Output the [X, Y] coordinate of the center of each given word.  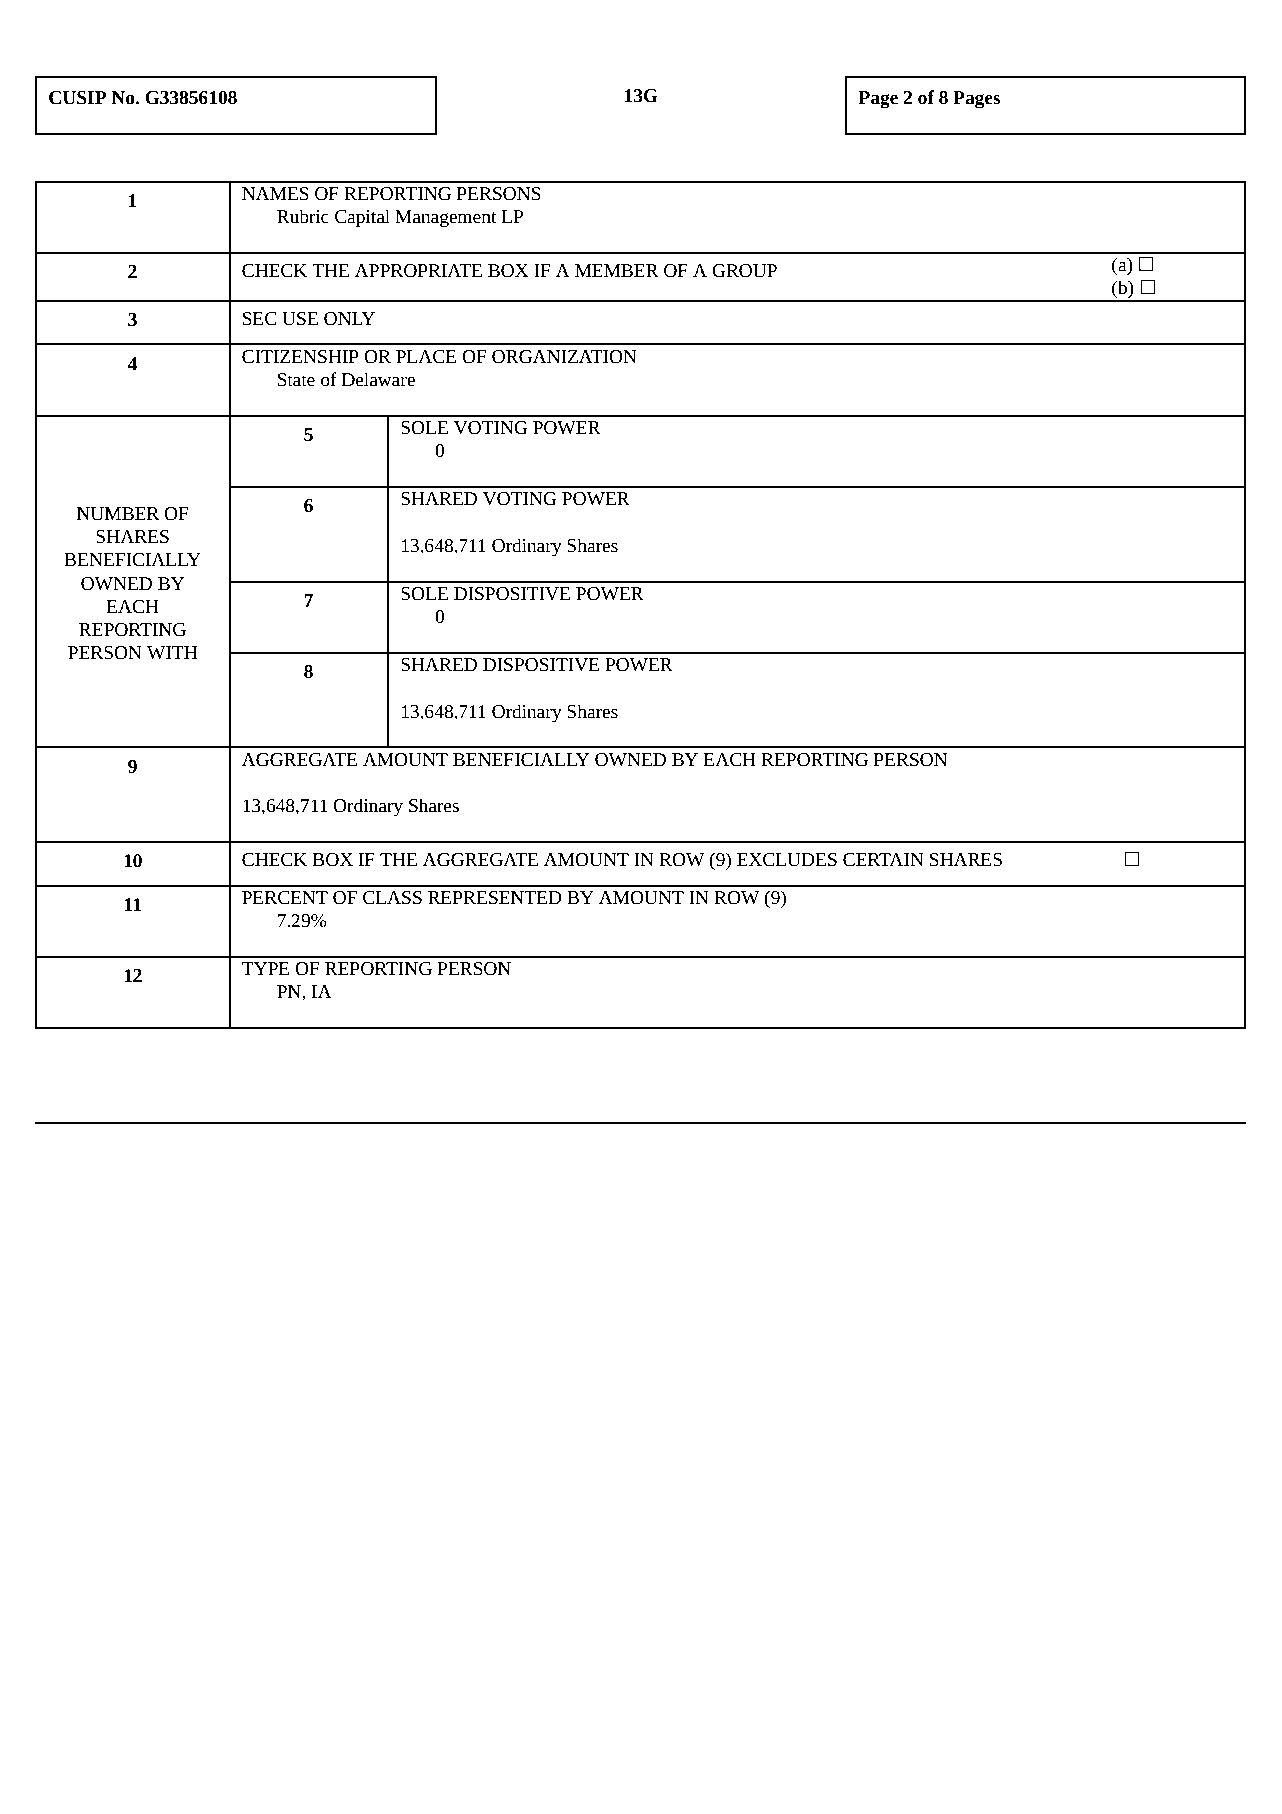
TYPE [266, 968]
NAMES [275, 194]
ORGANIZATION [564, 357]
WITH [172, 652]
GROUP [744, 271]
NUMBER [118, 514]
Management [446, 219]
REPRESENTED [495, 898]
